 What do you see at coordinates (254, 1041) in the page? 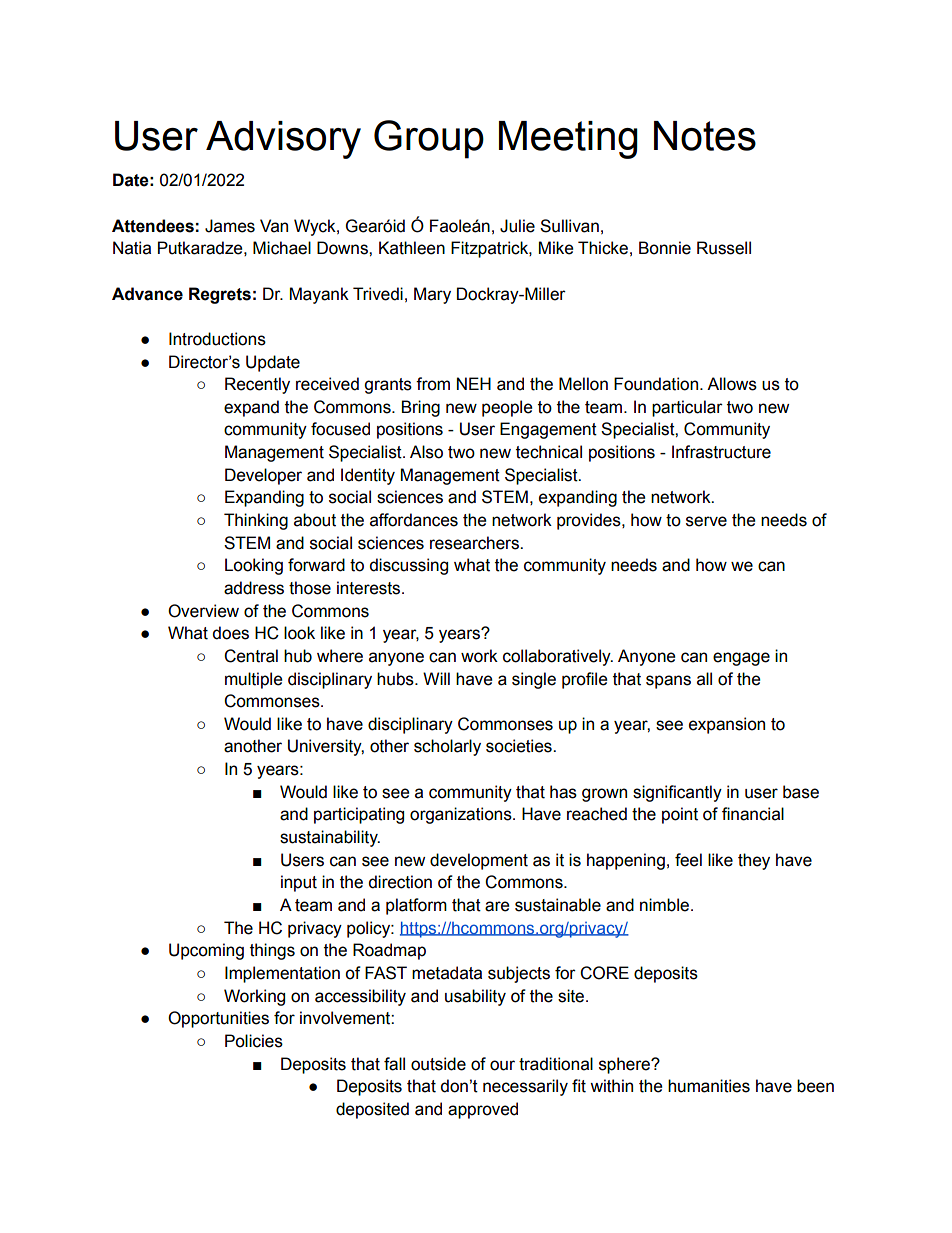
I see `Policies` at bounding box center [254, 1041].
